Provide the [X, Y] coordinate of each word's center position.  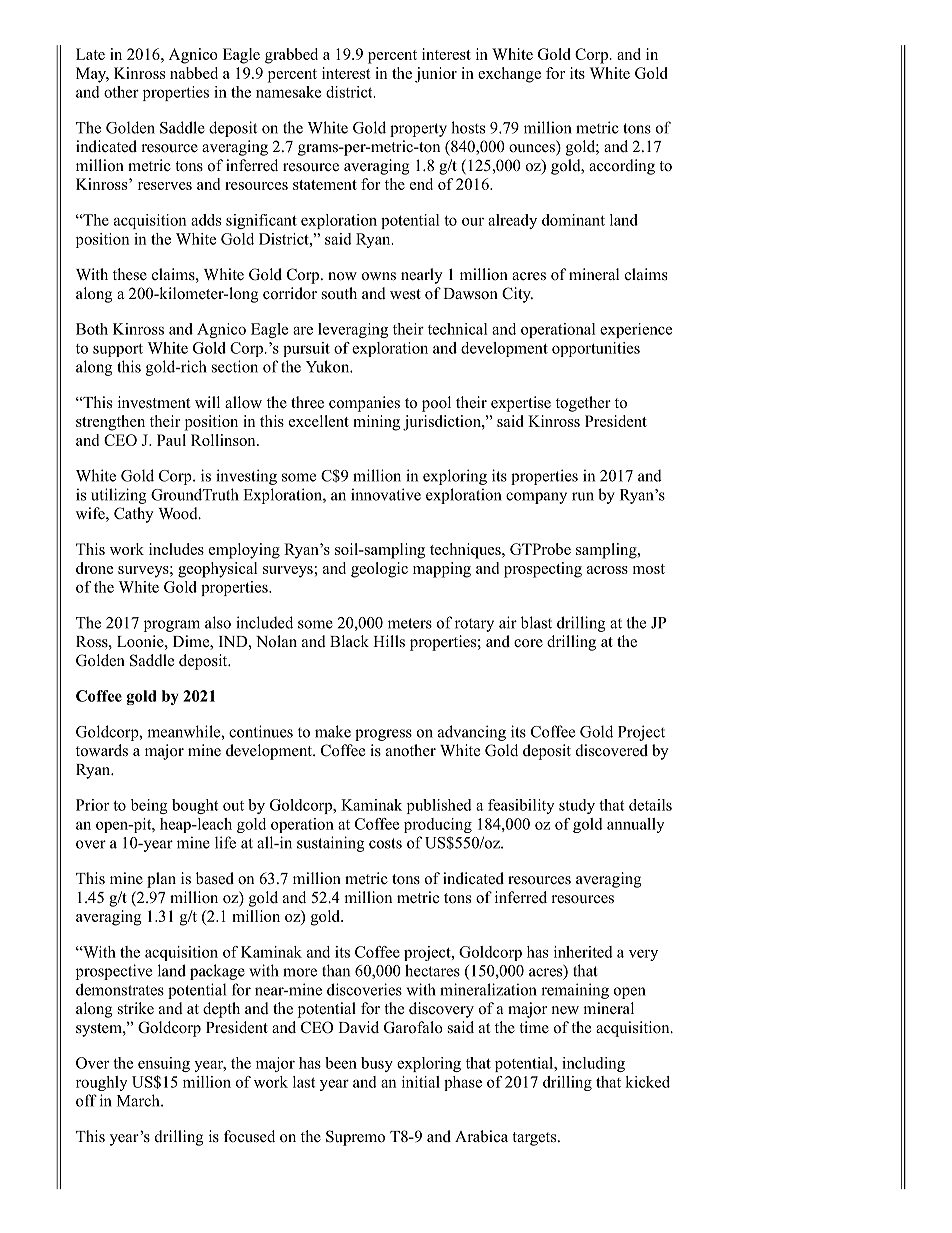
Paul [171, 440]
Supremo [355, 1138]
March [139, 1100]
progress [383, 735]
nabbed [194, 73]
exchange [509, 75]
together [583, 404]
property [418, 130]
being [149, 806]
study [577, 806]
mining [376, 423]
